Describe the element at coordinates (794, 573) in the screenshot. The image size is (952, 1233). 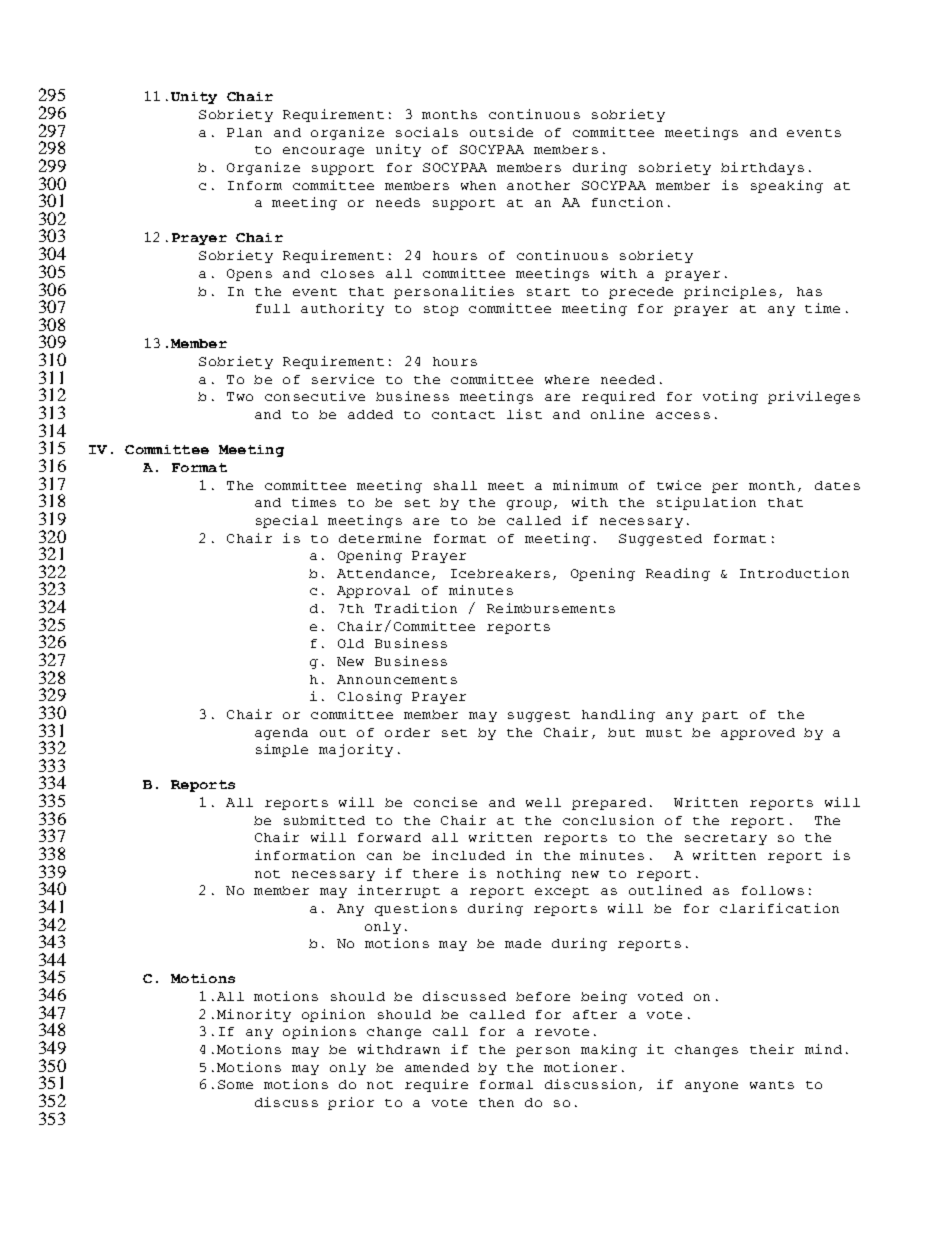
I see `Introduction` at that location.
